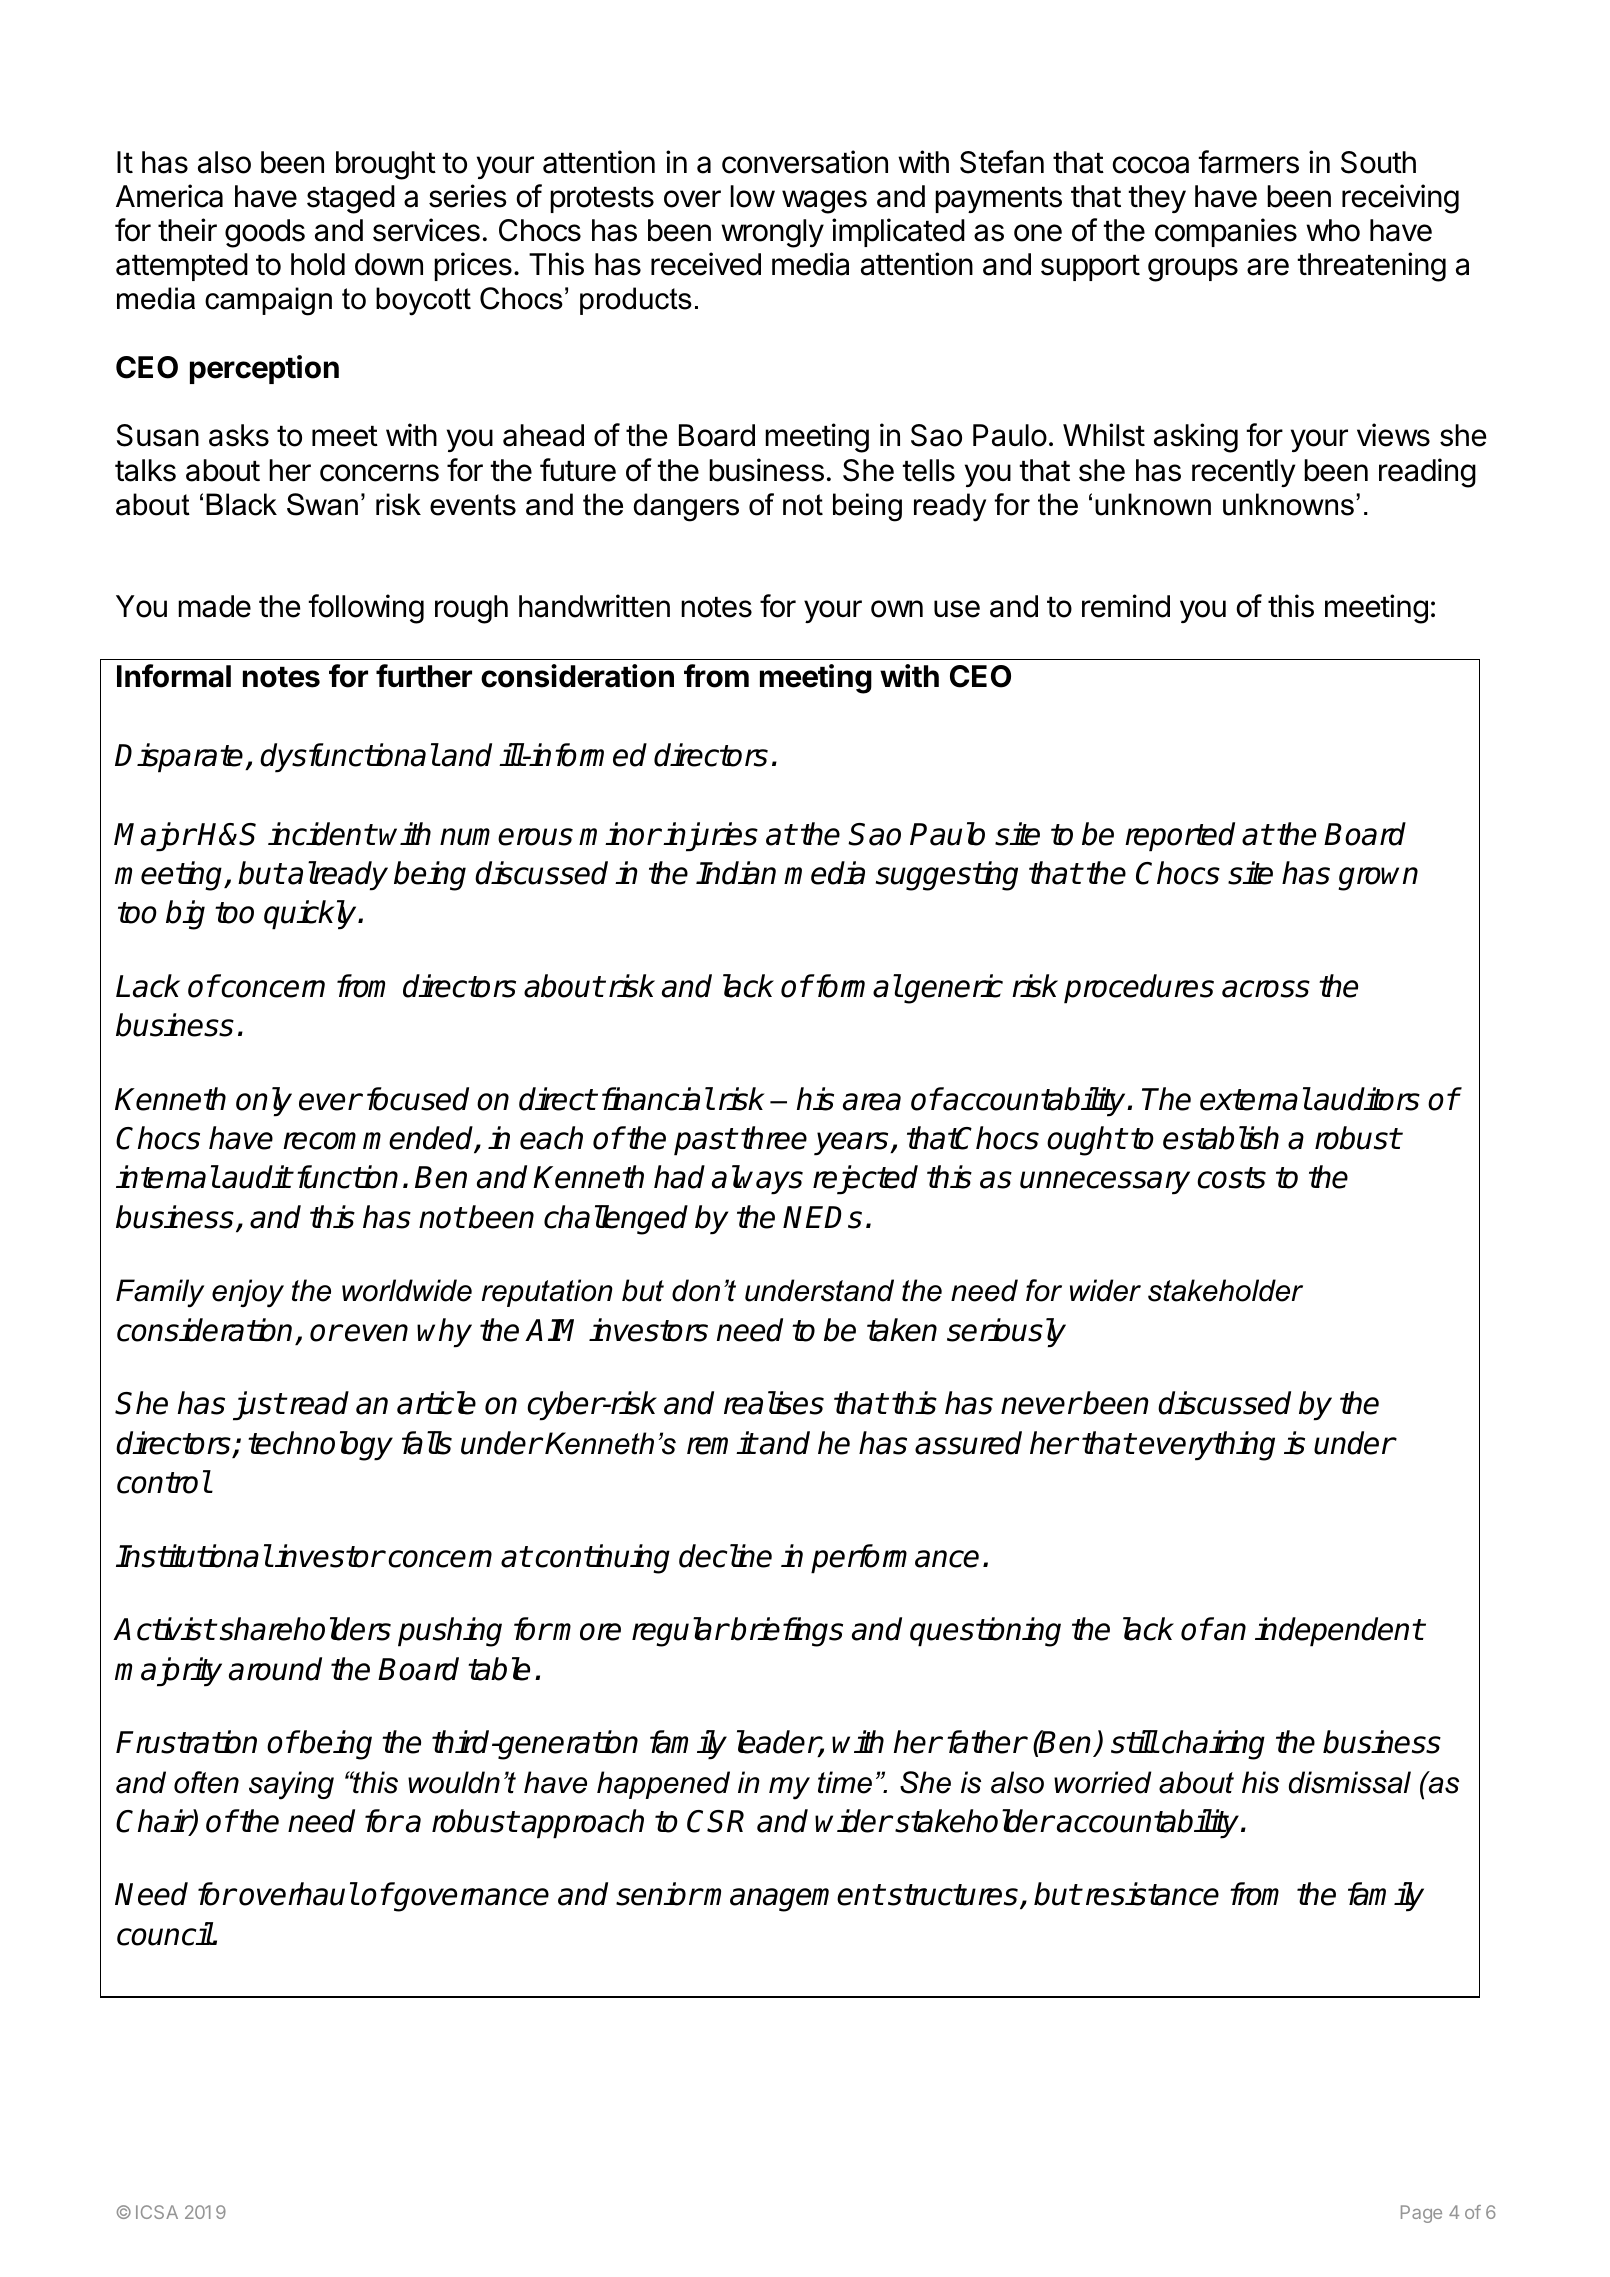  What do you see at coordinates (320, 1446) in the screenshot?
I see `technology` at bounding box center [320, 1446].
